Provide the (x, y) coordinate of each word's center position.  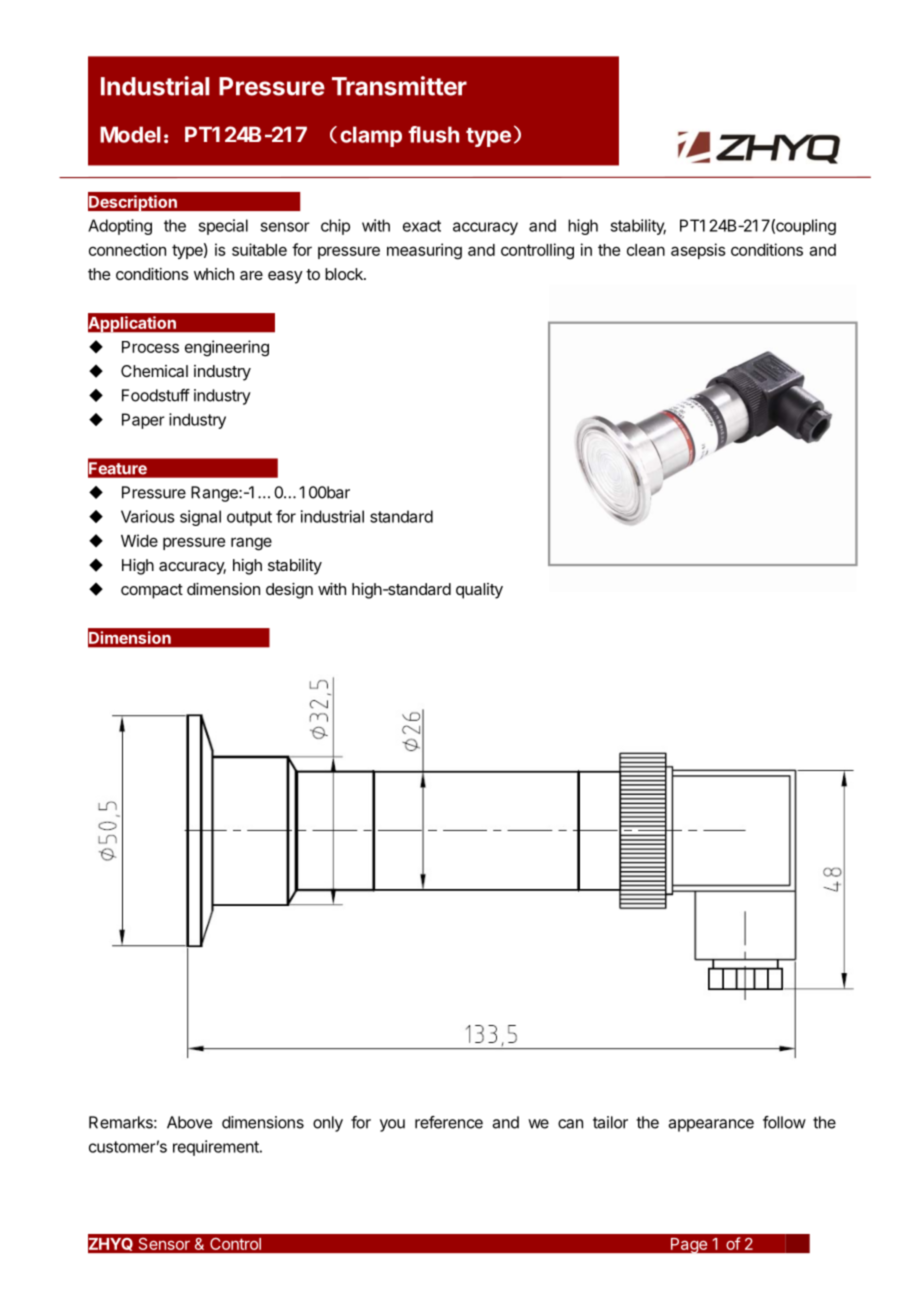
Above (189, 1122)
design (289, 591)
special (223, 227)
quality (479, 591)
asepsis (698, 251)
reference (449, 1122)
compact (152, 591)
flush (433, 134)
